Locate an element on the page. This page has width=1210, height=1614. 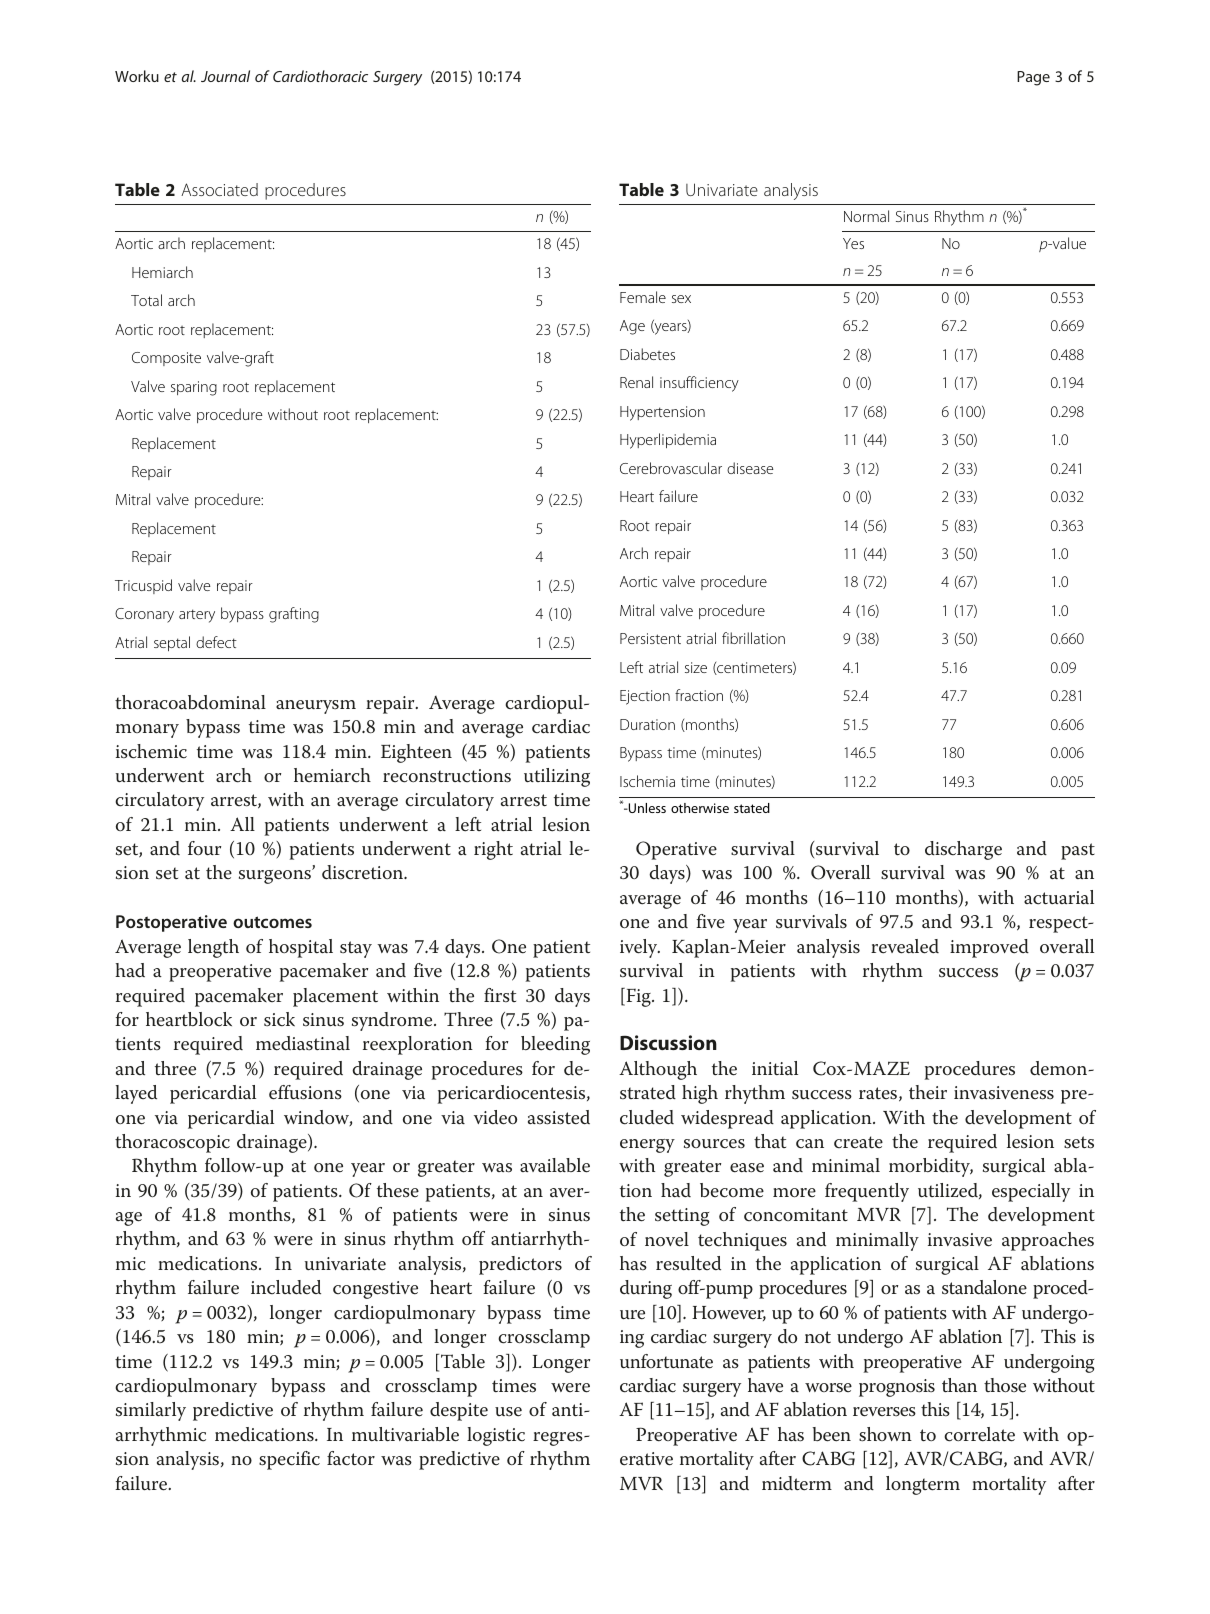
Page is located at coordinates (1033, 78).
